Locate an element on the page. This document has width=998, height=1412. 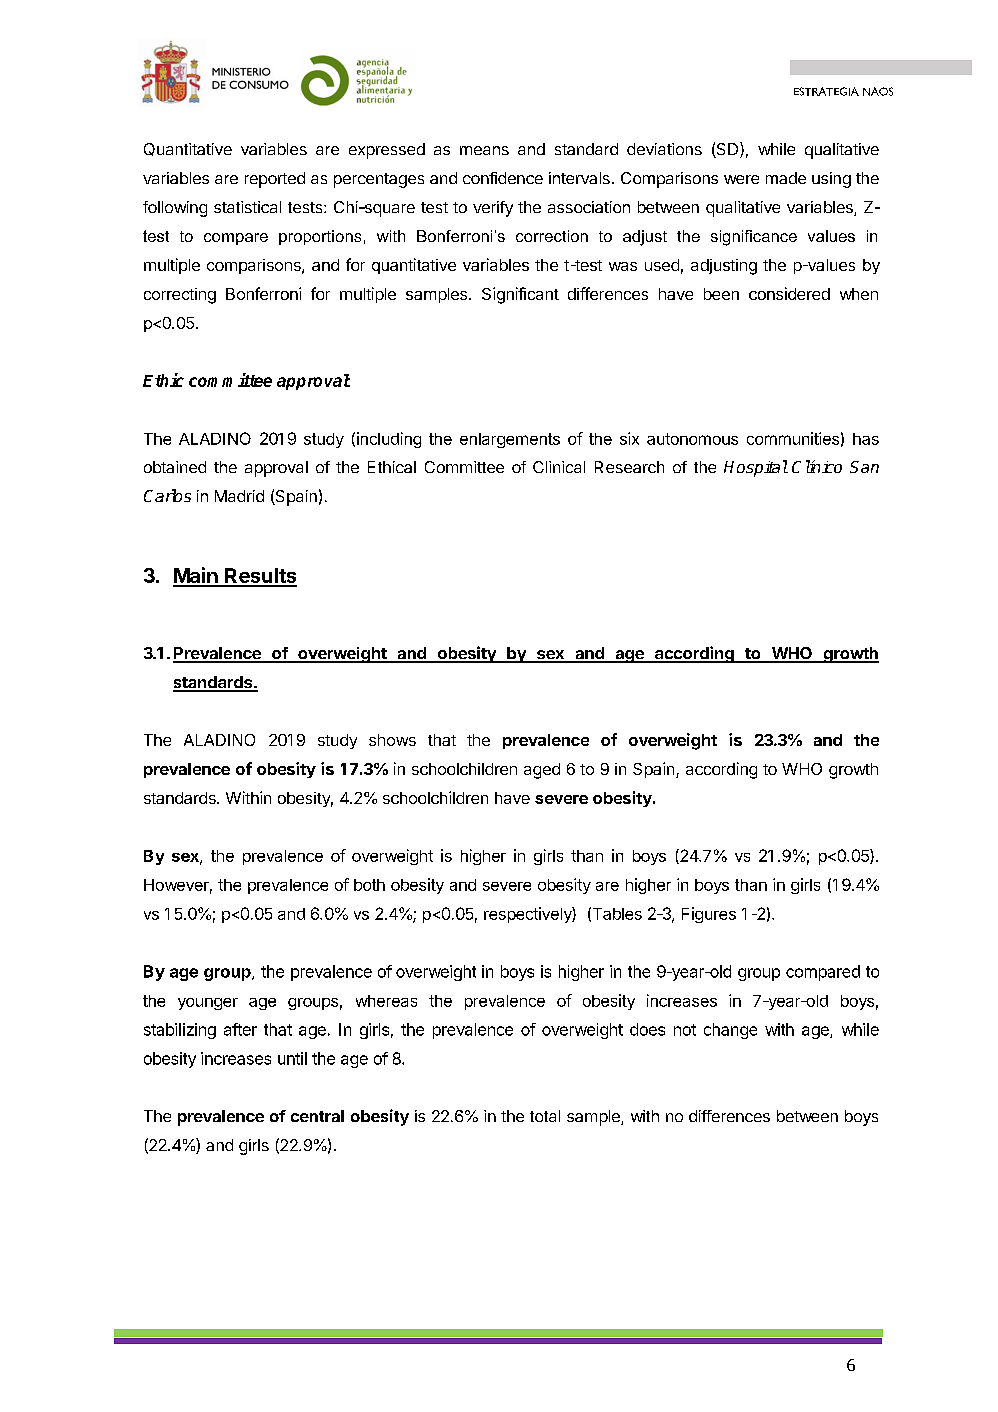
shows is located at coordinates (392, 740).
